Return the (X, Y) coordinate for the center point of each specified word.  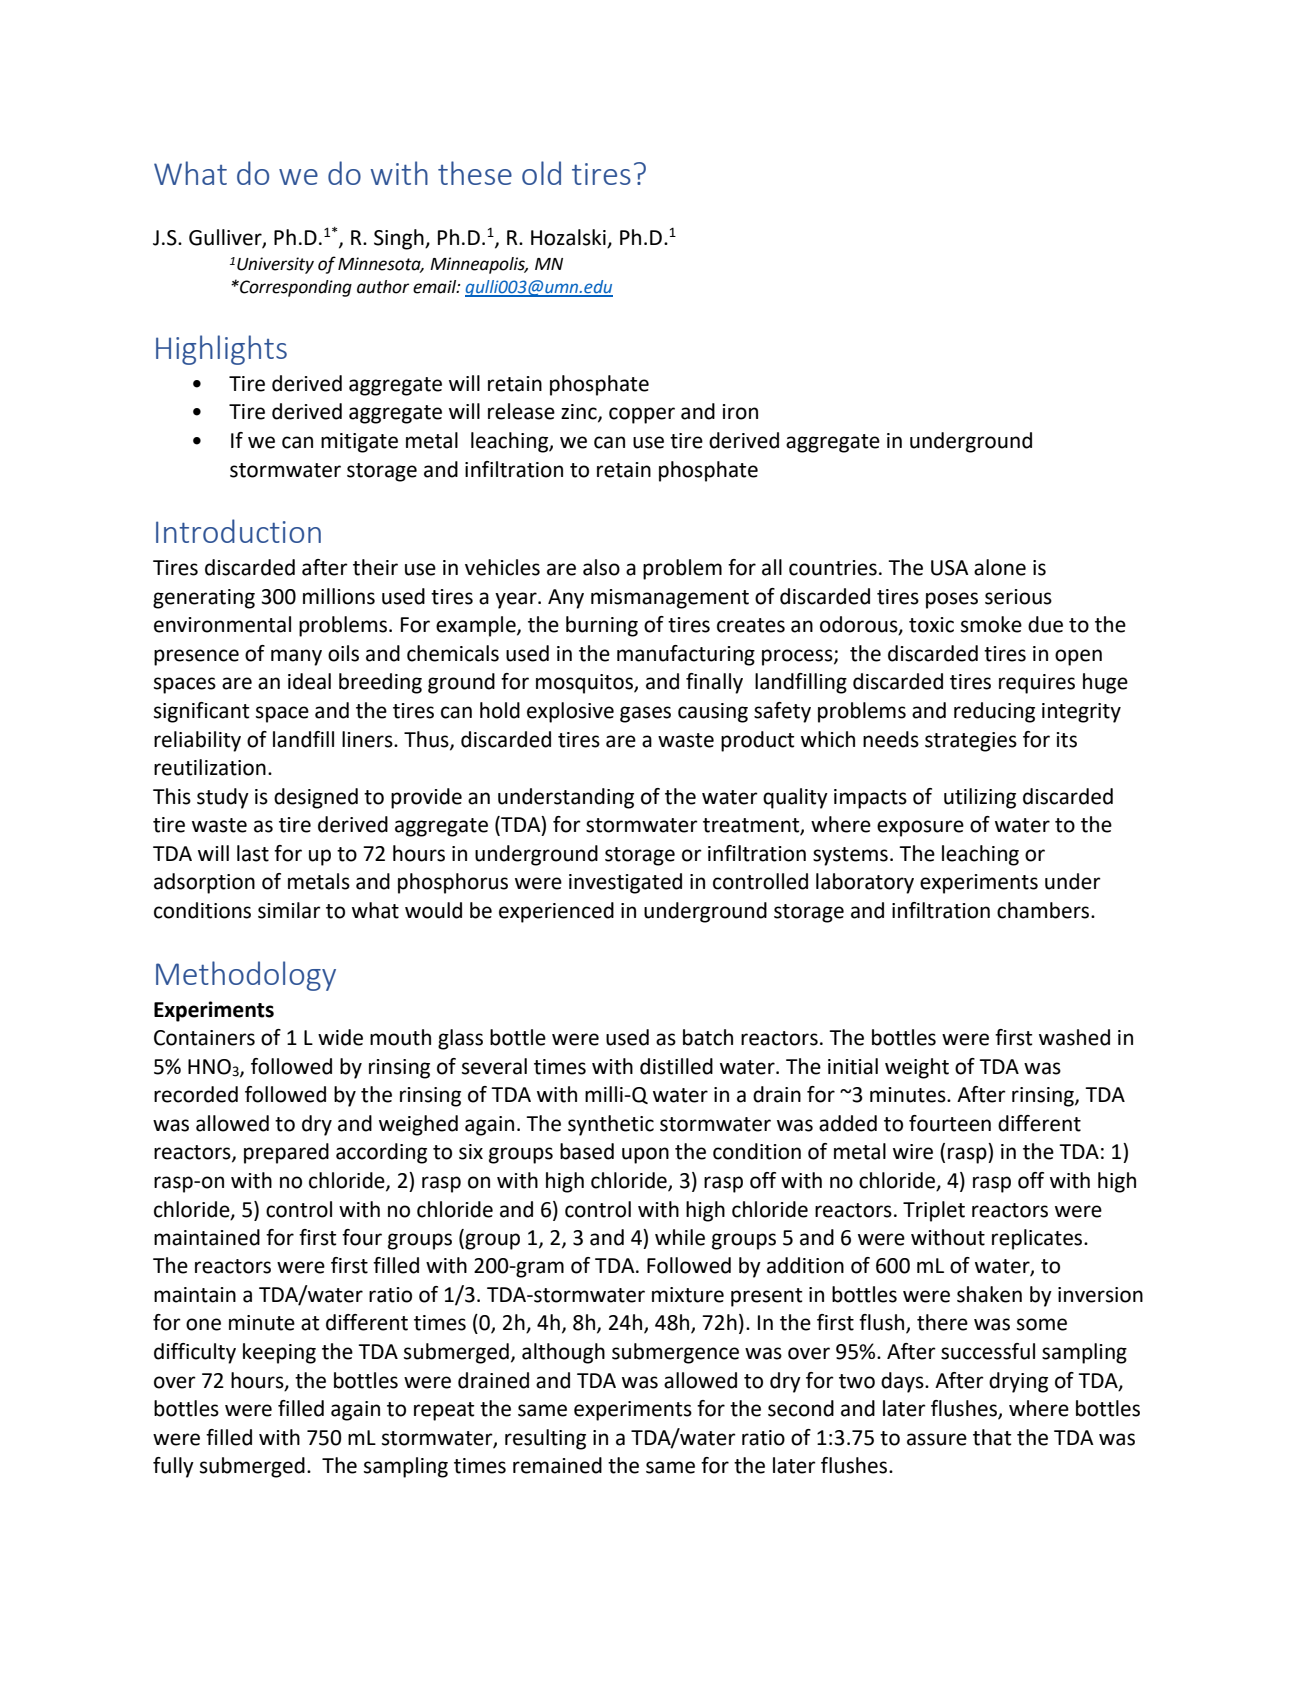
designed (316, 798)
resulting (545, 1439)
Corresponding (295, 288)
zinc (580, 413)
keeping (279, 1353)
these (475, 173)
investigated (625, 883)
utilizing (980, 798)
